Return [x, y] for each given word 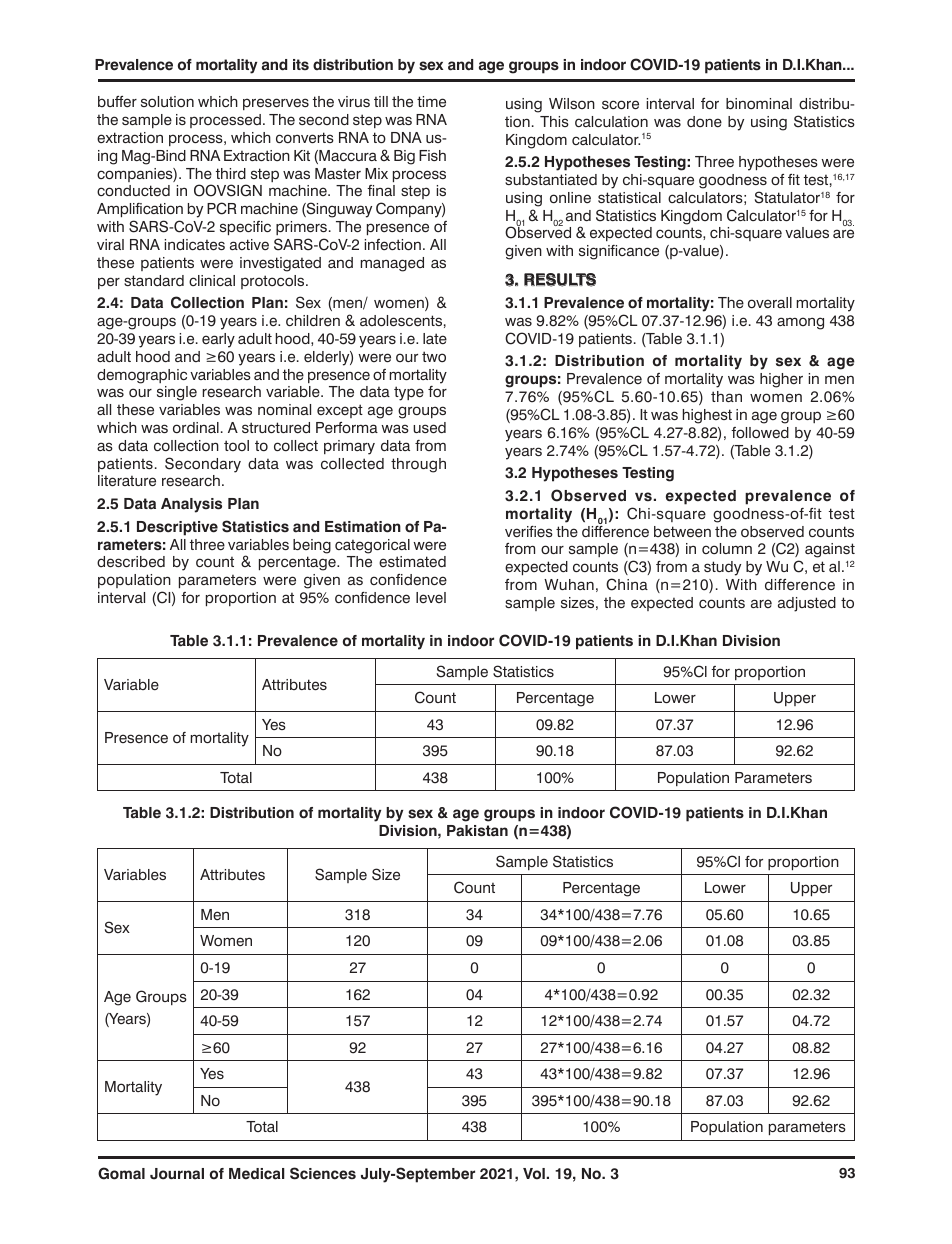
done [704, 122]
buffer [117, 101]
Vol [534, 1174]
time [431, 102]
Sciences [323, 1173]
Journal [177, 1174]
